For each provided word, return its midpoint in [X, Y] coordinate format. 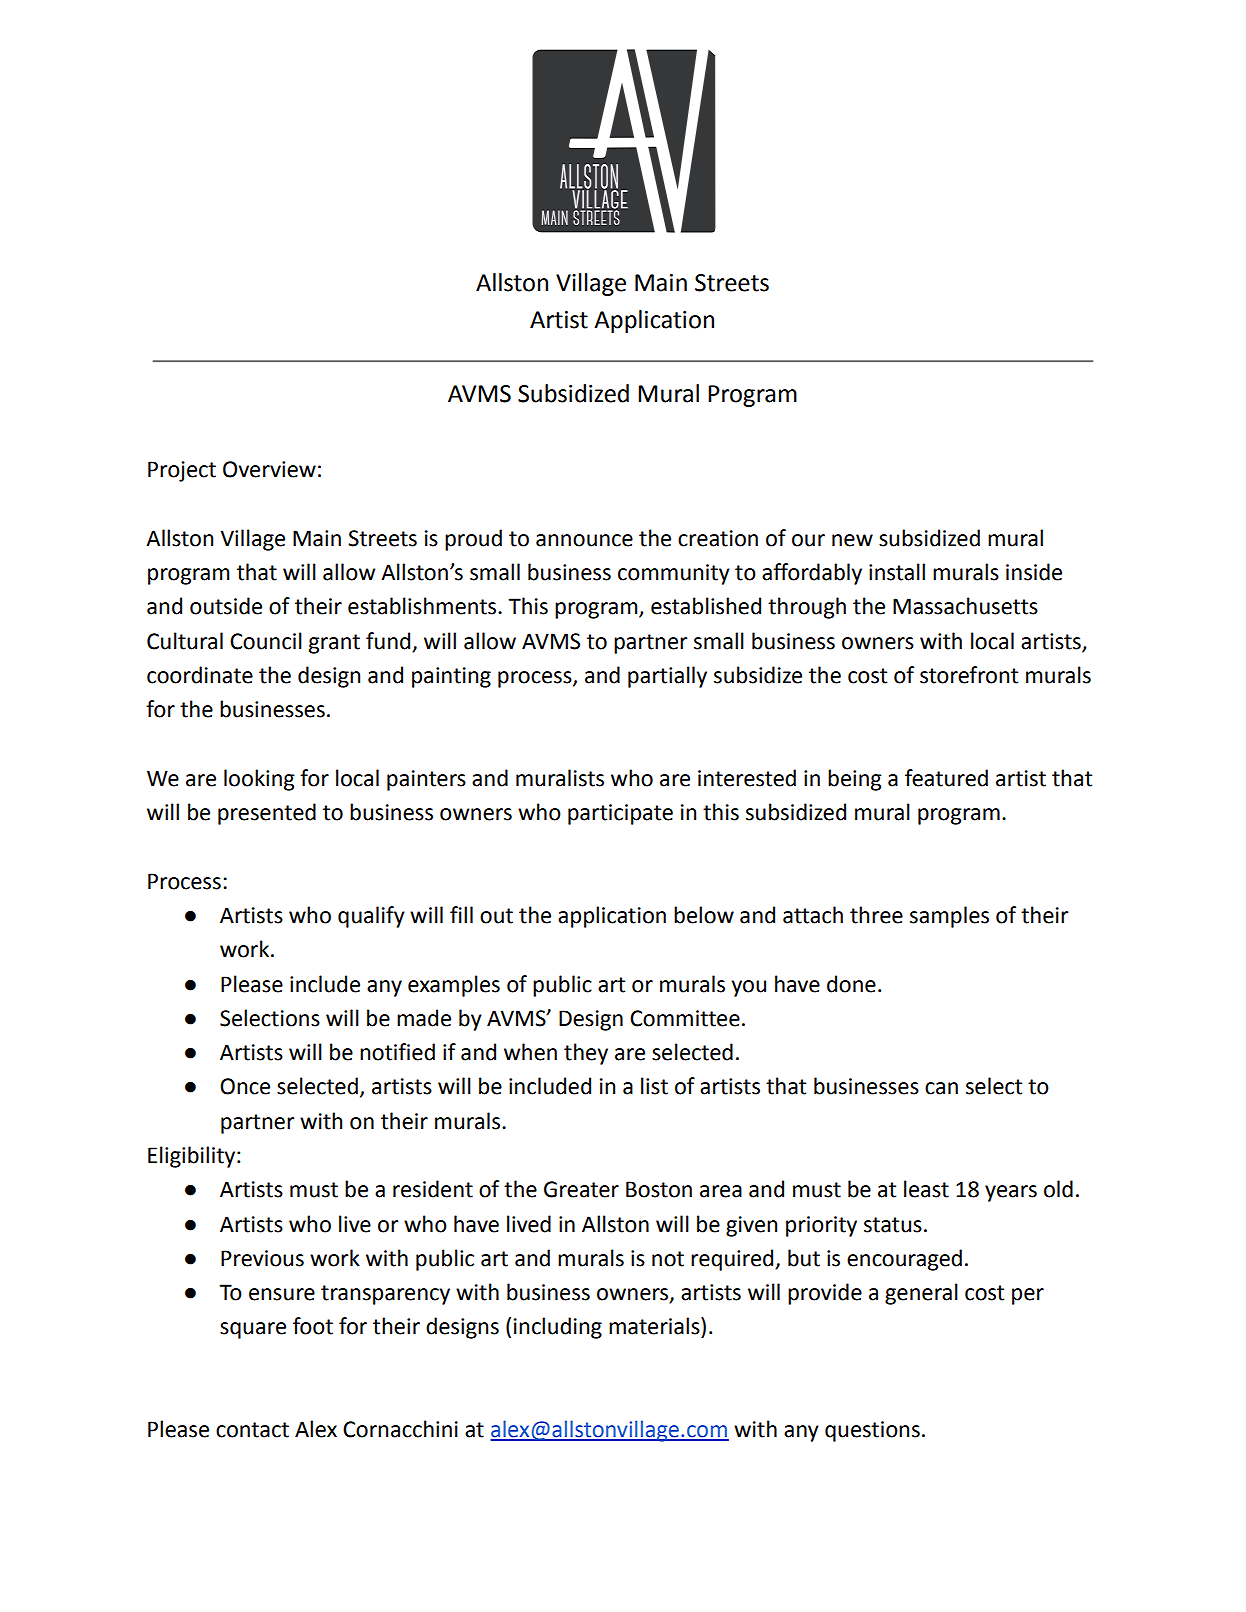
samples [949, 917]
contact [252, 1430]
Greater [581, 1189]
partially [667, 677]
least [926, 1189]
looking [259, 780]
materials [655, 1326]
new [852, 540]
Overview [269, 469]
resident [433, 1189]
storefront [969, 675]
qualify [371, 917]
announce [584, 540]
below [704, 915]
